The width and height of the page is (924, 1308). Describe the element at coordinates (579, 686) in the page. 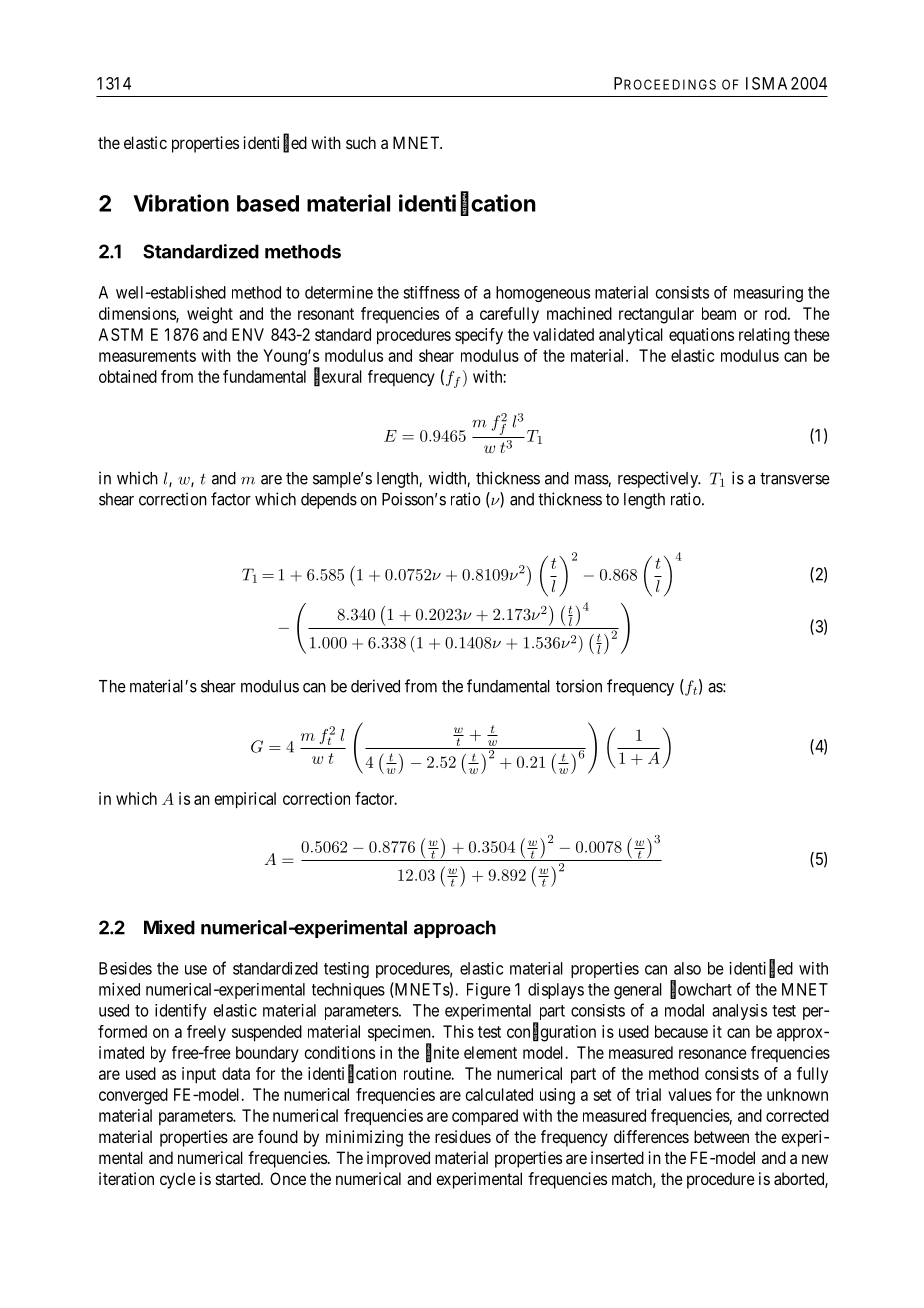

I see `torsion` at that location.
